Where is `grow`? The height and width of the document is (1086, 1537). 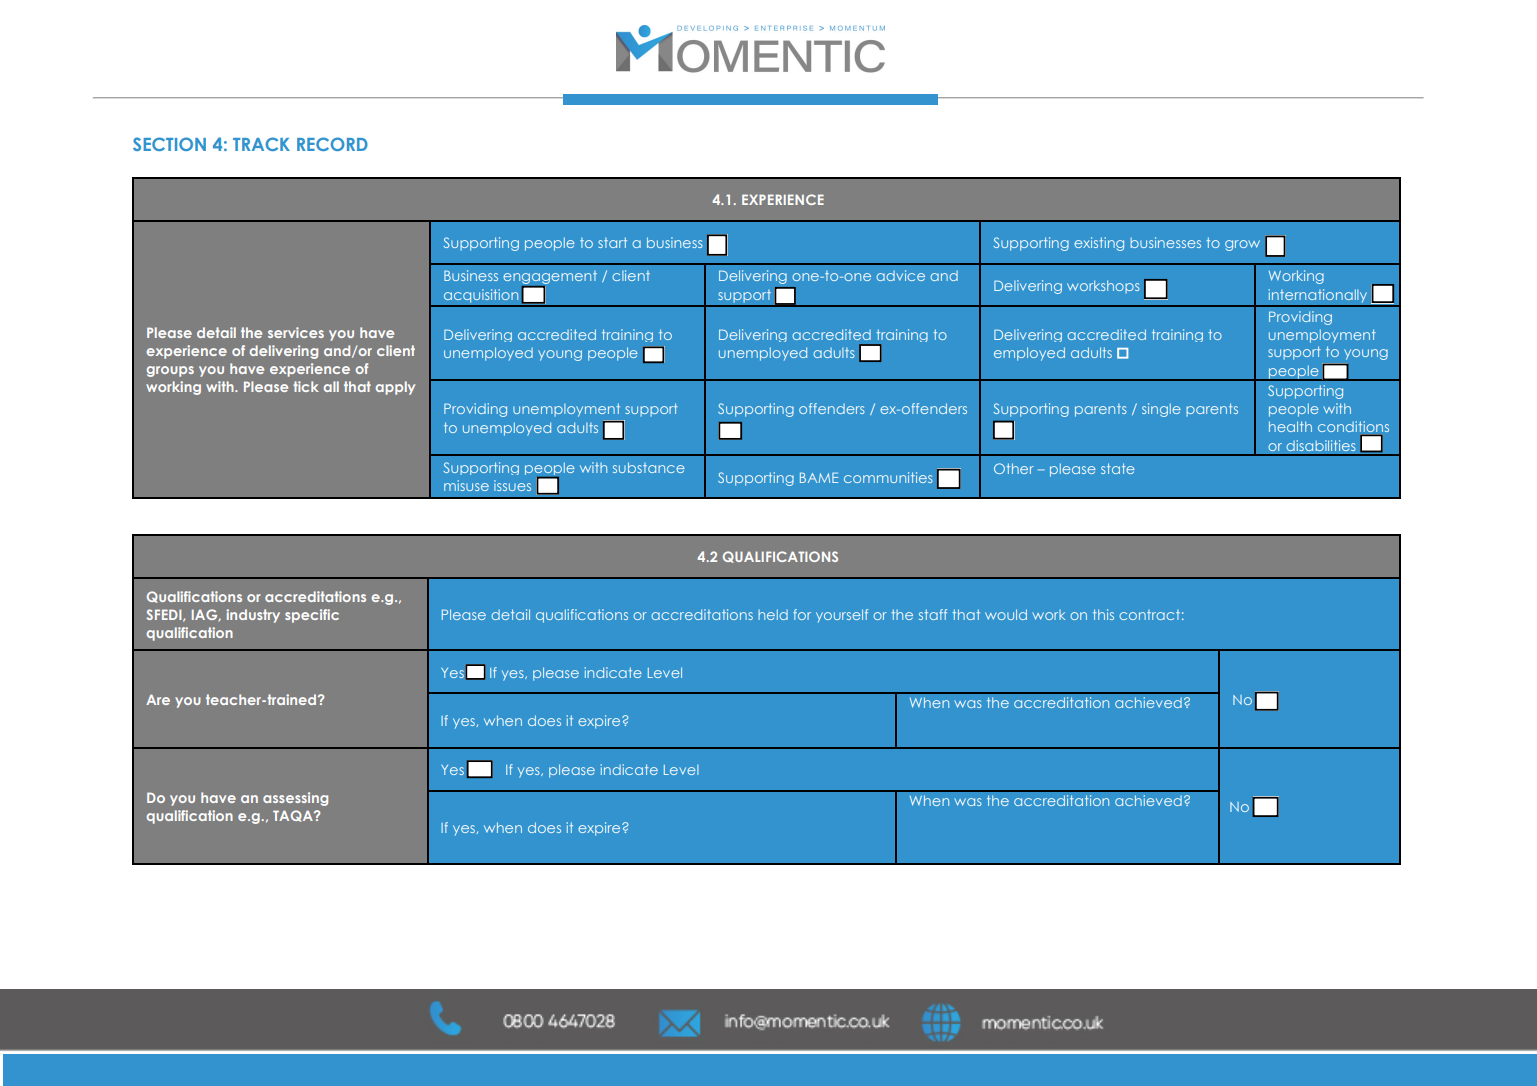
grow is located at coordinates (1242, 245).
